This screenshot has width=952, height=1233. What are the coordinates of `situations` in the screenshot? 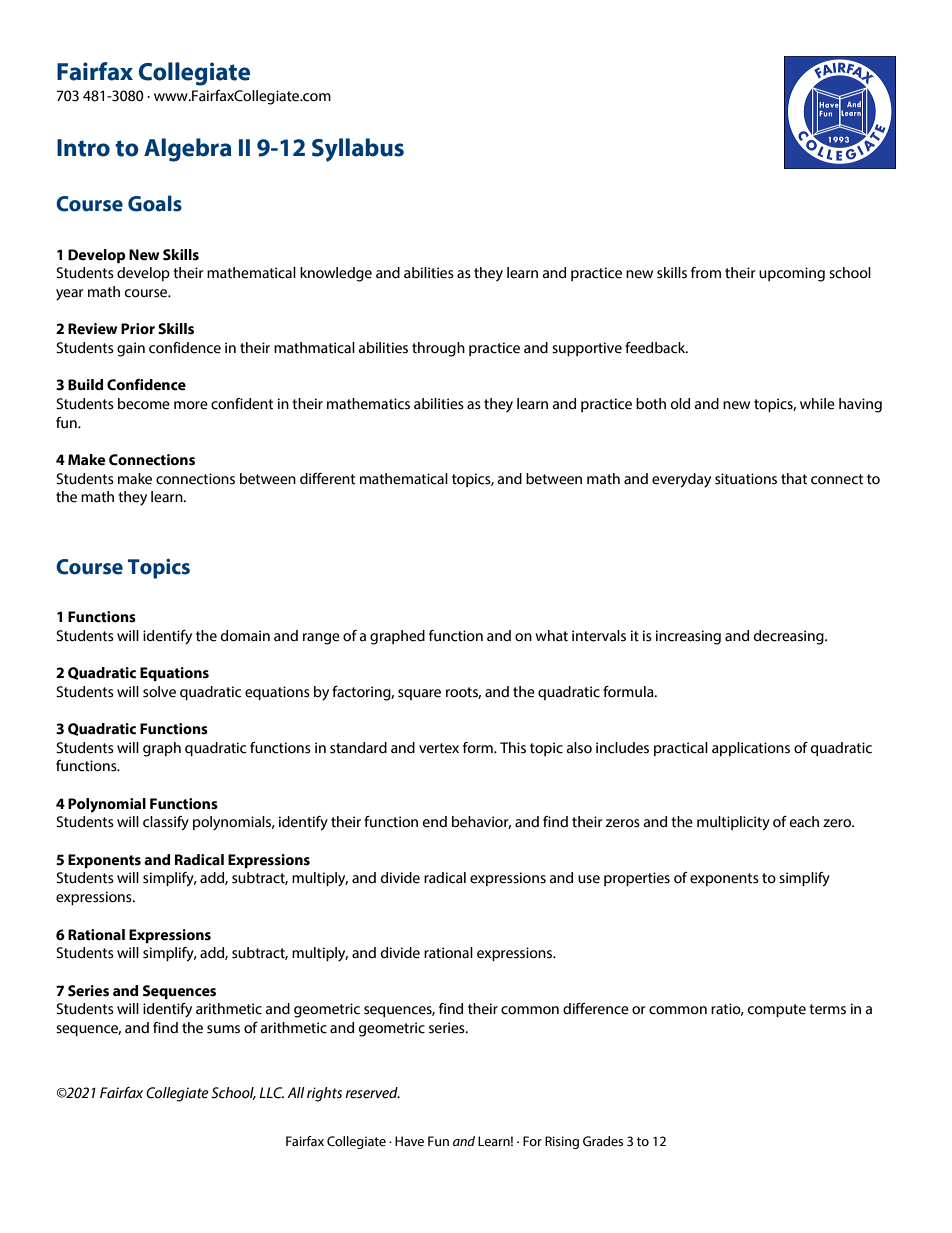 It's located at (746, 479).
